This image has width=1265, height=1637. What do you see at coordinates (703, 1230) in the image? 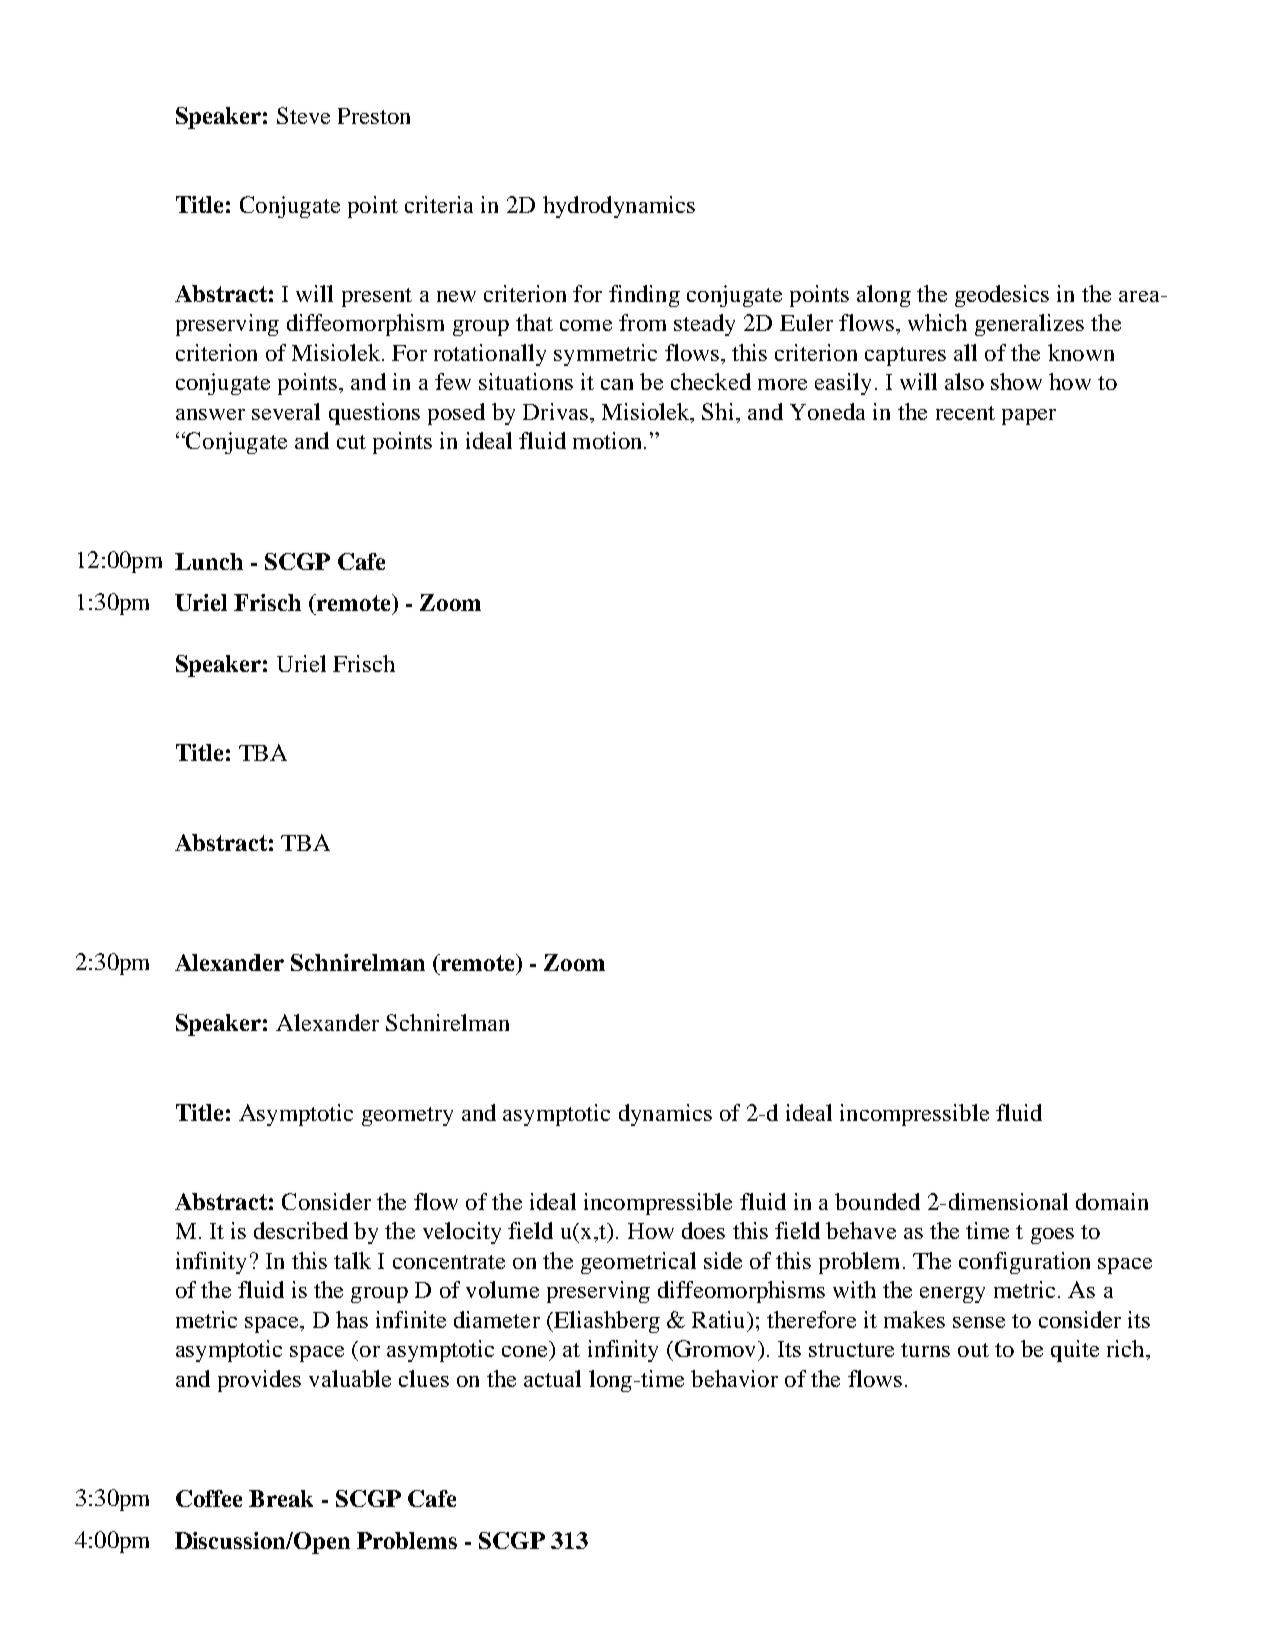
I see `does` at bounding box center [703, 1230].
